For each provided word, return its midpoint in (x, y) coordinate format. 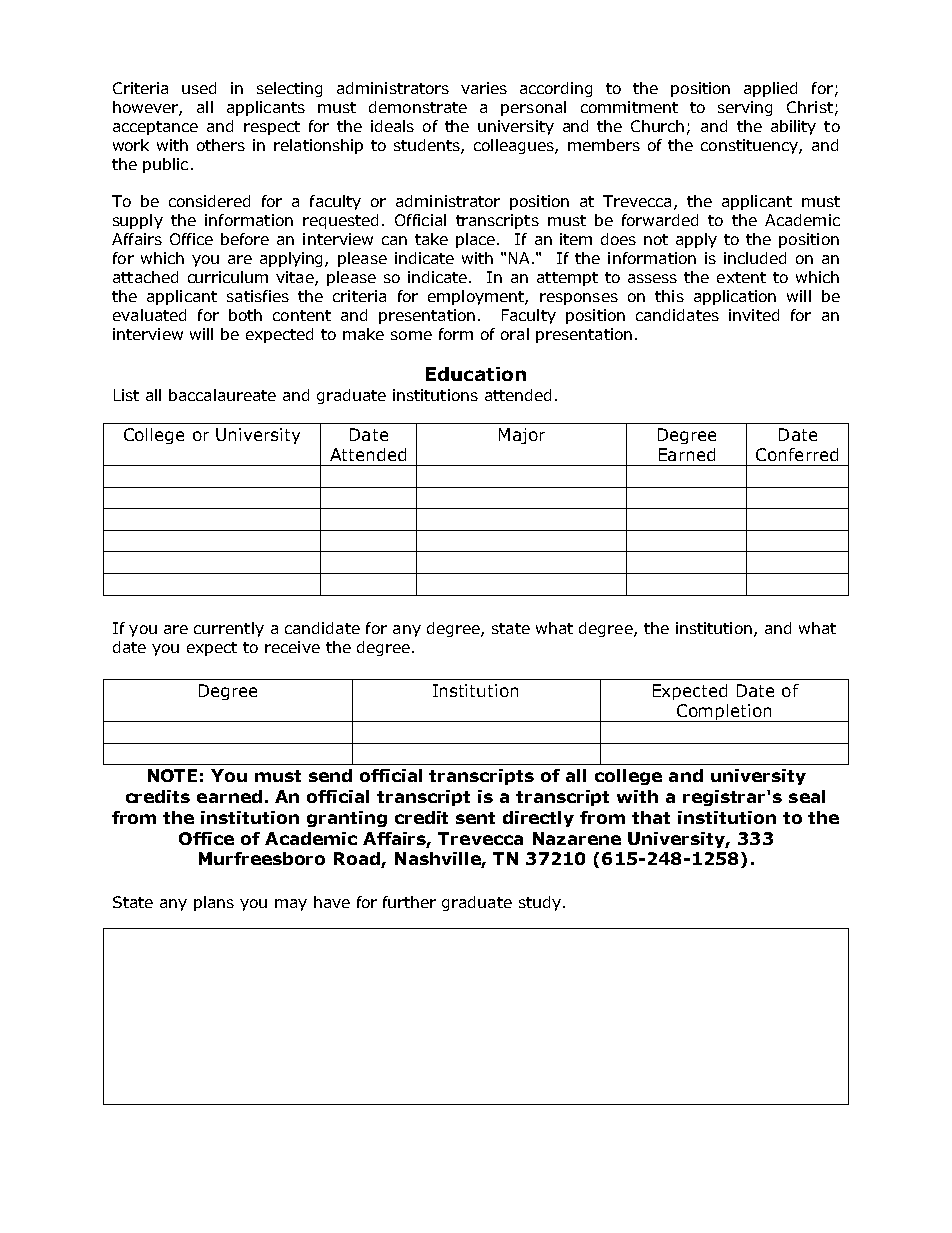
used (199, 88)
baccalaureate (222, 395)
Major (522, 436)
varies (484, 88)
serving (745, 108)
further (409, 902)
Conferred (797, 454)
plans (214, 903)
